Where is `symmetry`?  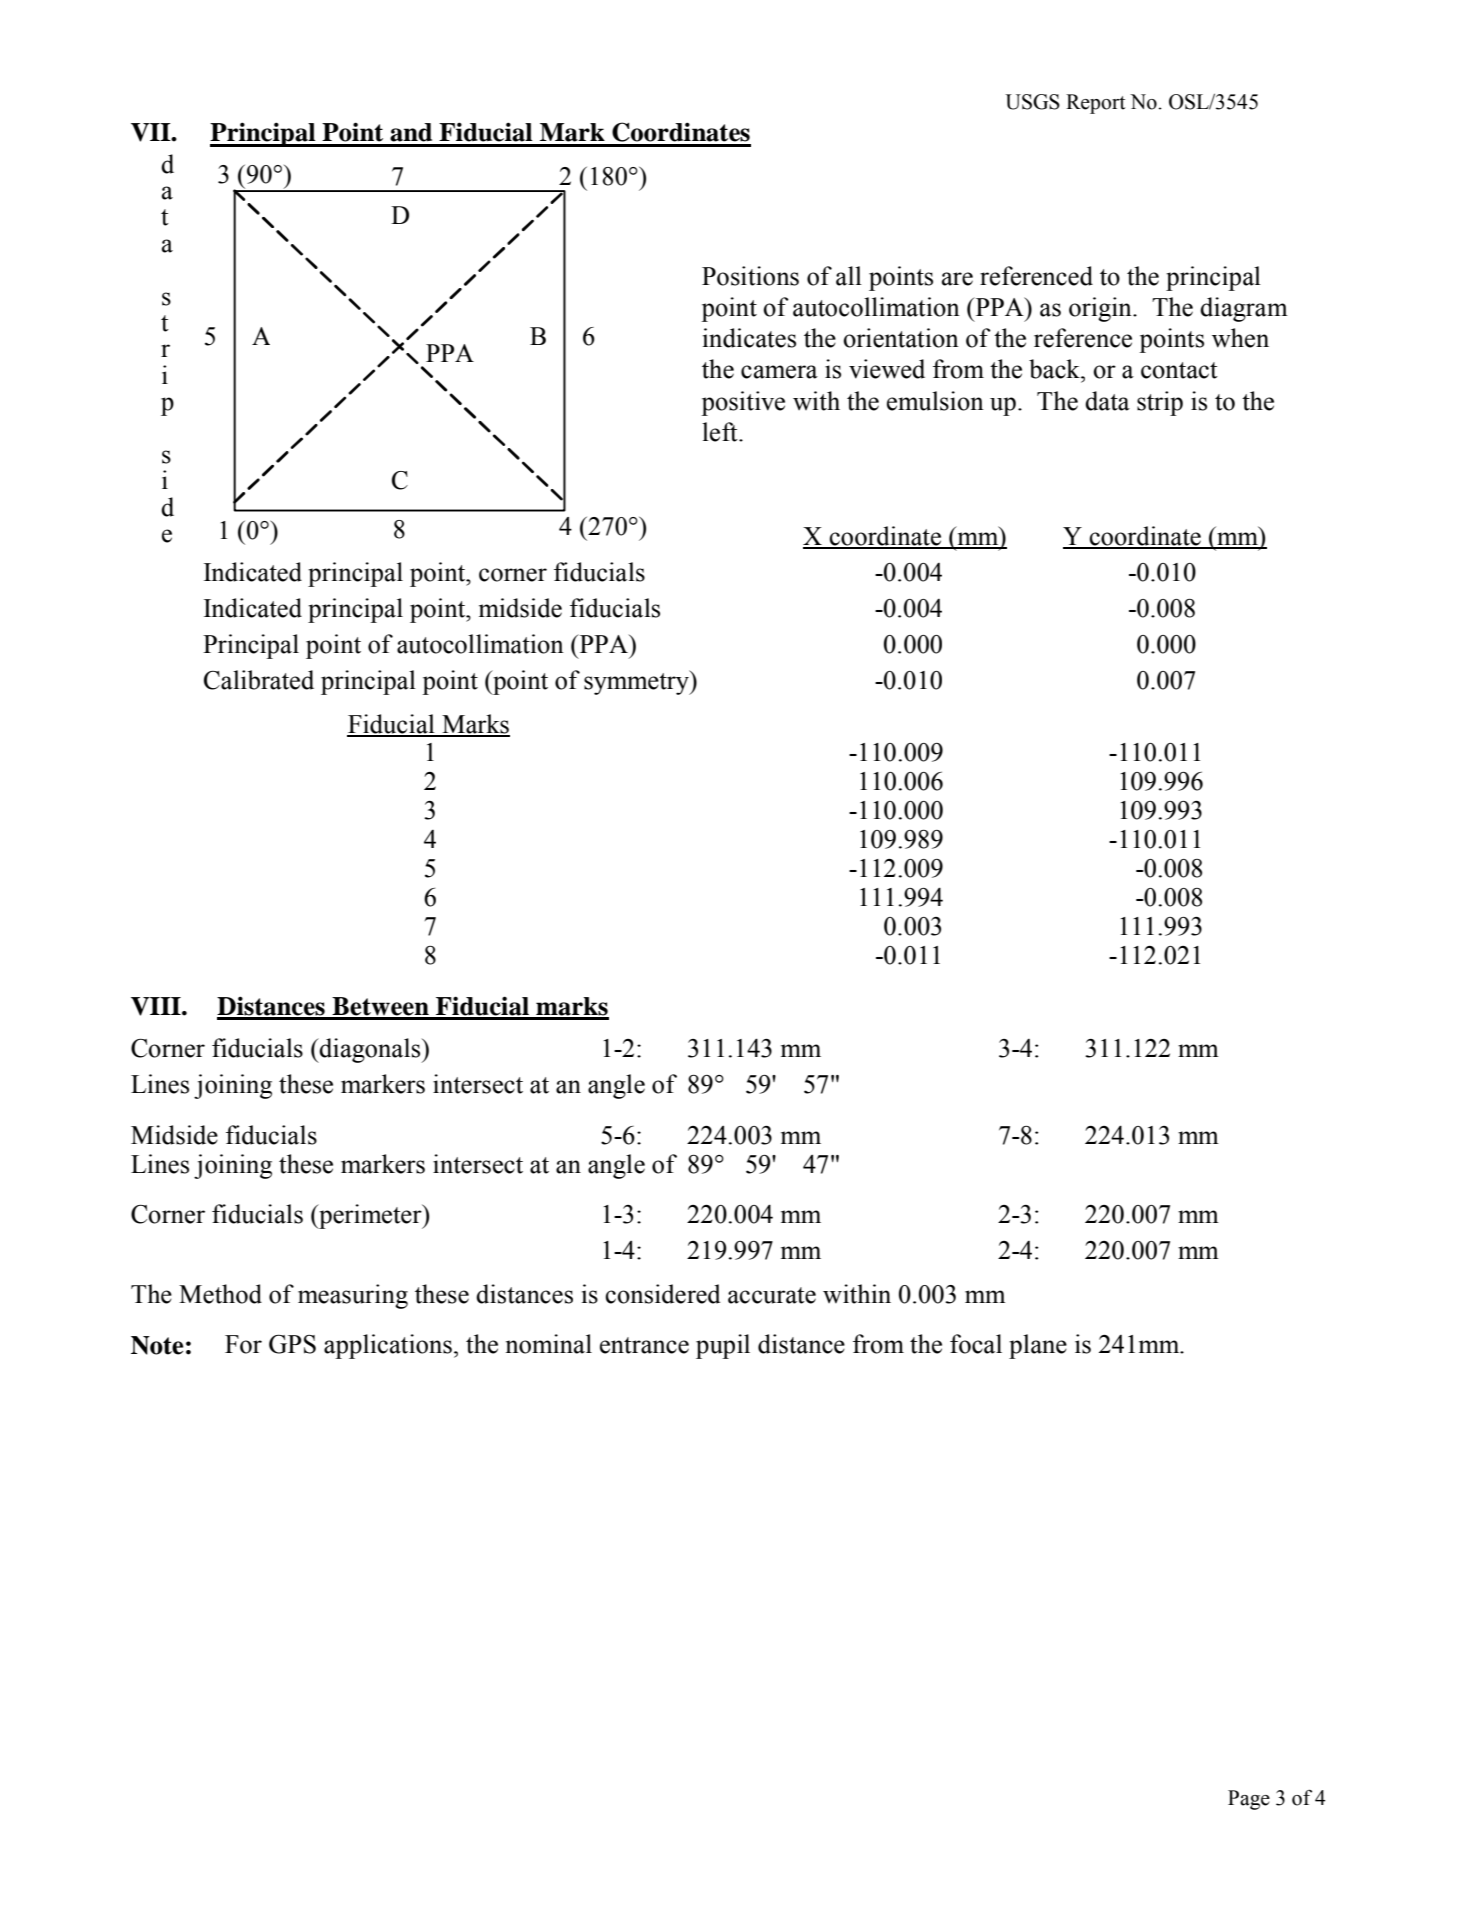 symmetry is located at coordinates (637, 683).
